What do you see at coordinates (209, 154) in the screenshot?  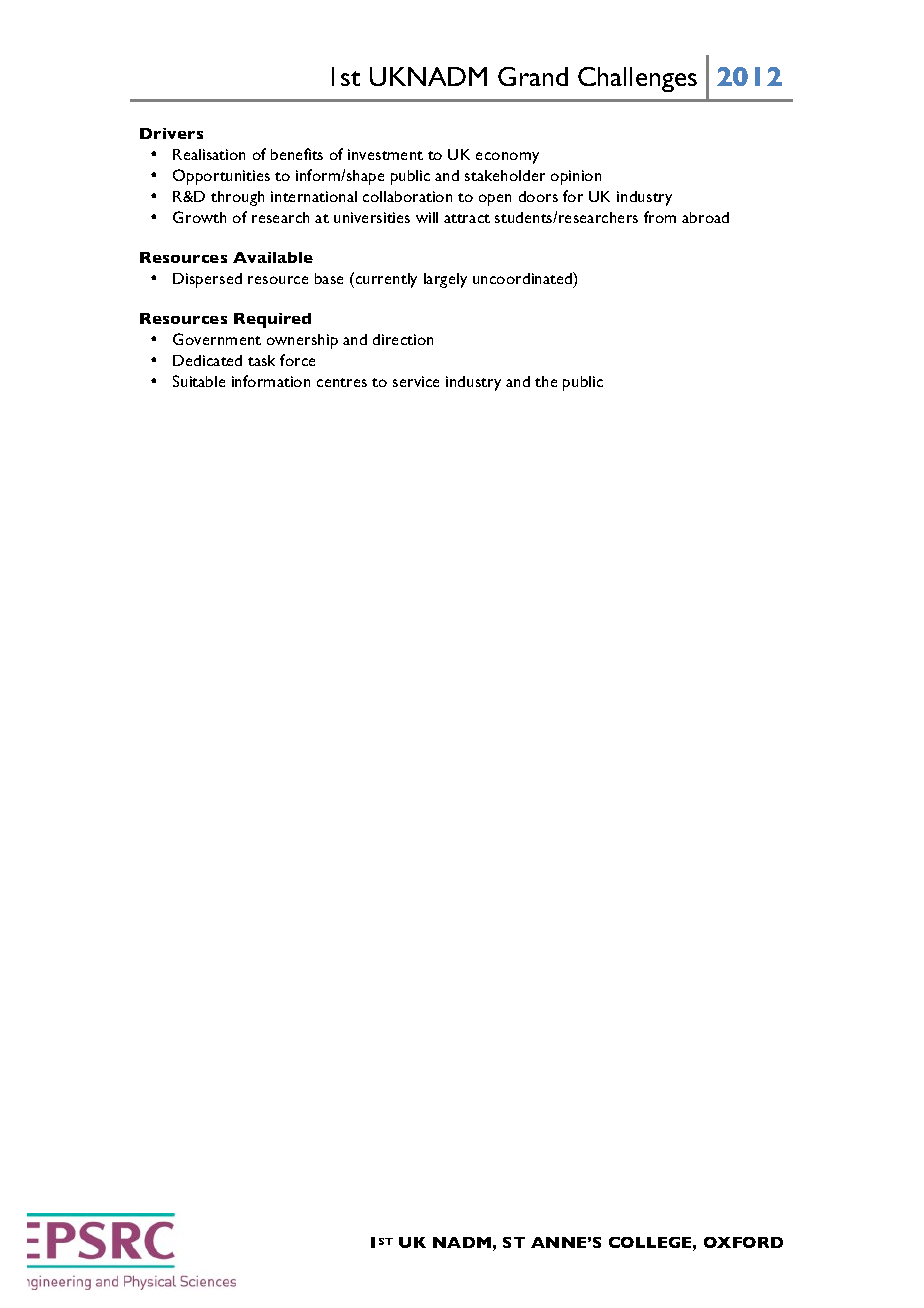 I see `Realisation` at bounding box center [209, 154].
